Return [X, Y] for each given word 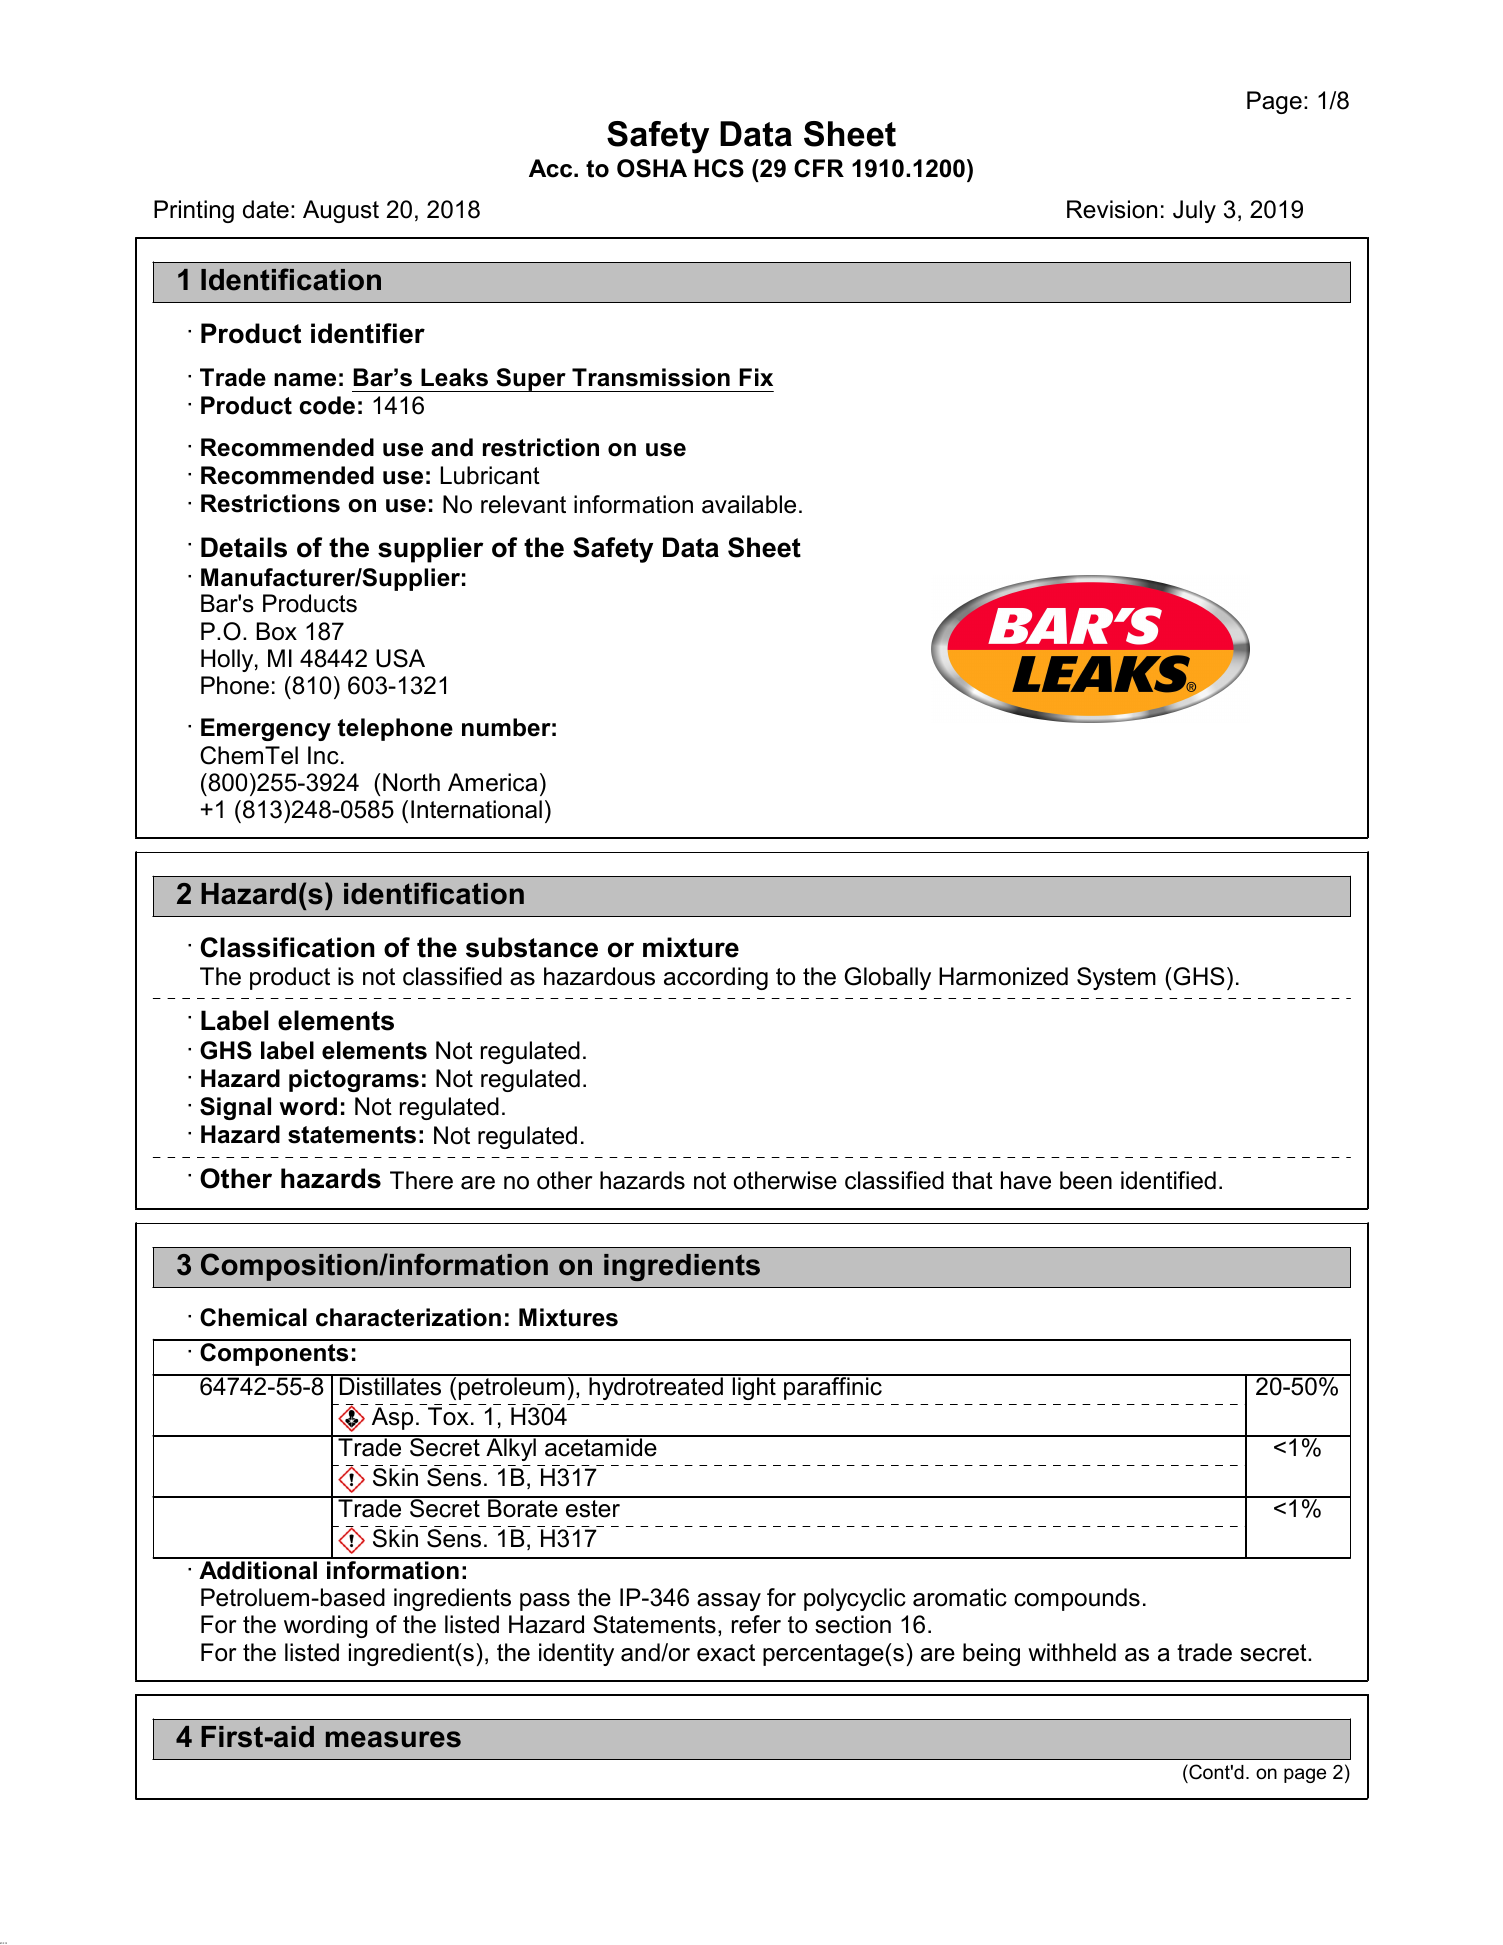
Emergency [266, 729]
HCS [719, 168]
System [1116, 978]
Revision [1112, 209]
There [421, 1180]
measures [393, 1739]
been [1086, 1180]
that [972, 1180]
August [341, 211]
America [492, 782]
